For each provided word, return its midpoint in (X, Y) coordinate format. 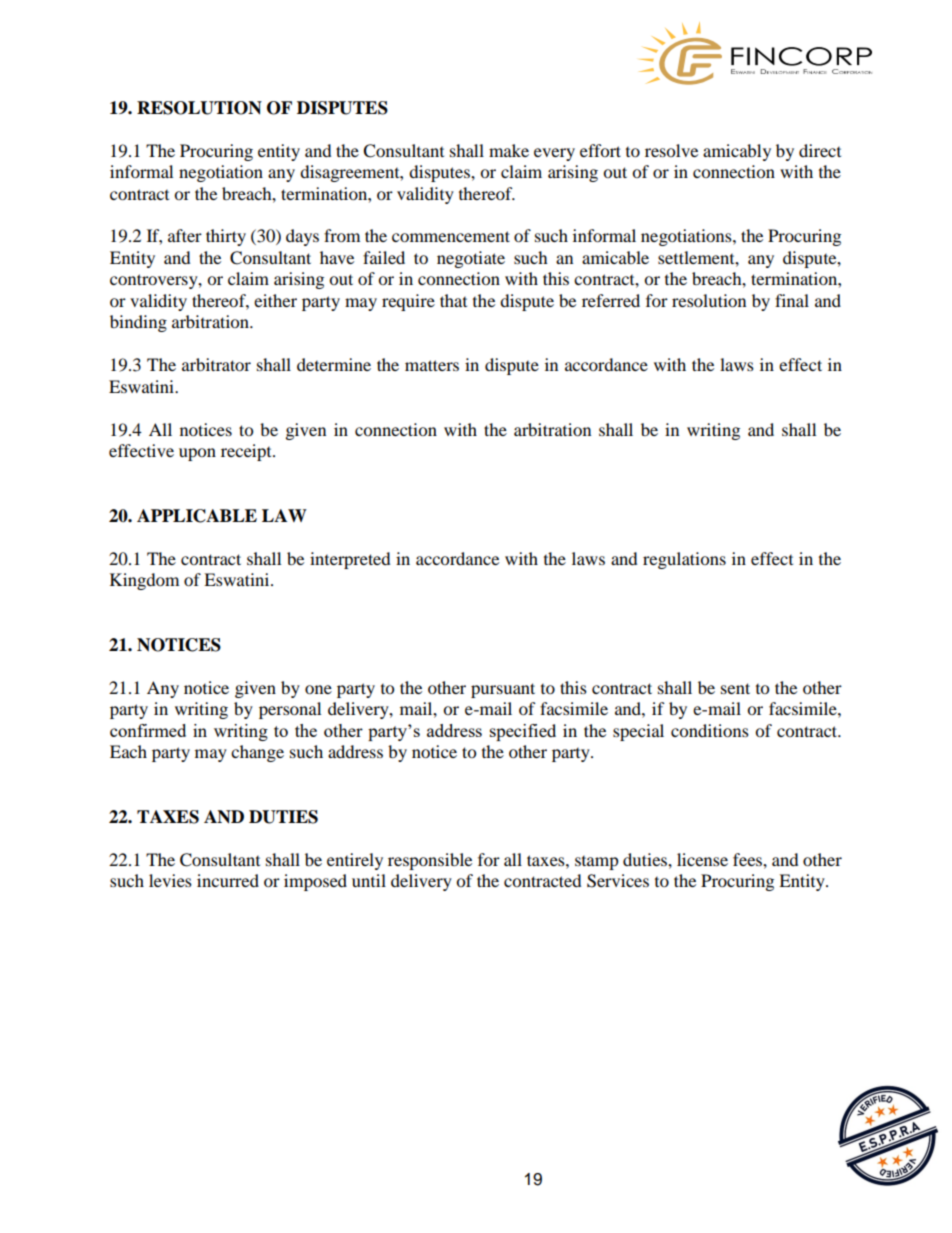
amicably (737, 152)
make (509, 150)
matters (432, 365)
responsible (430, 861)
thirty (226, 237)
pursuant (503, 690)
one (318, 689)
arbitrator (216, 364)
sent (735, 688)
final (792, 300)
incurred (228, 880)
